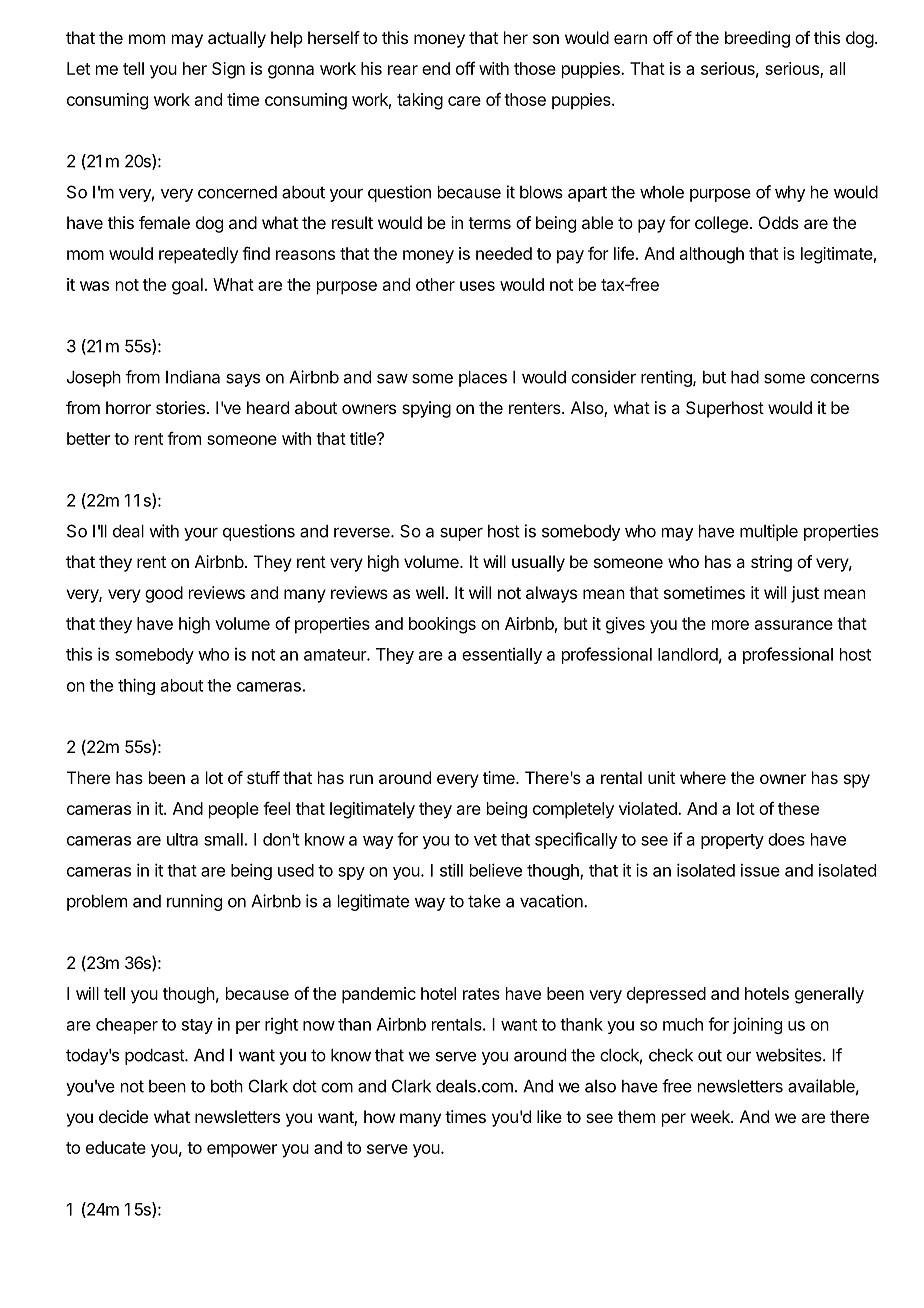 The width and height of the image is (924, 1308). I want to click on had, so click(745, 377).
